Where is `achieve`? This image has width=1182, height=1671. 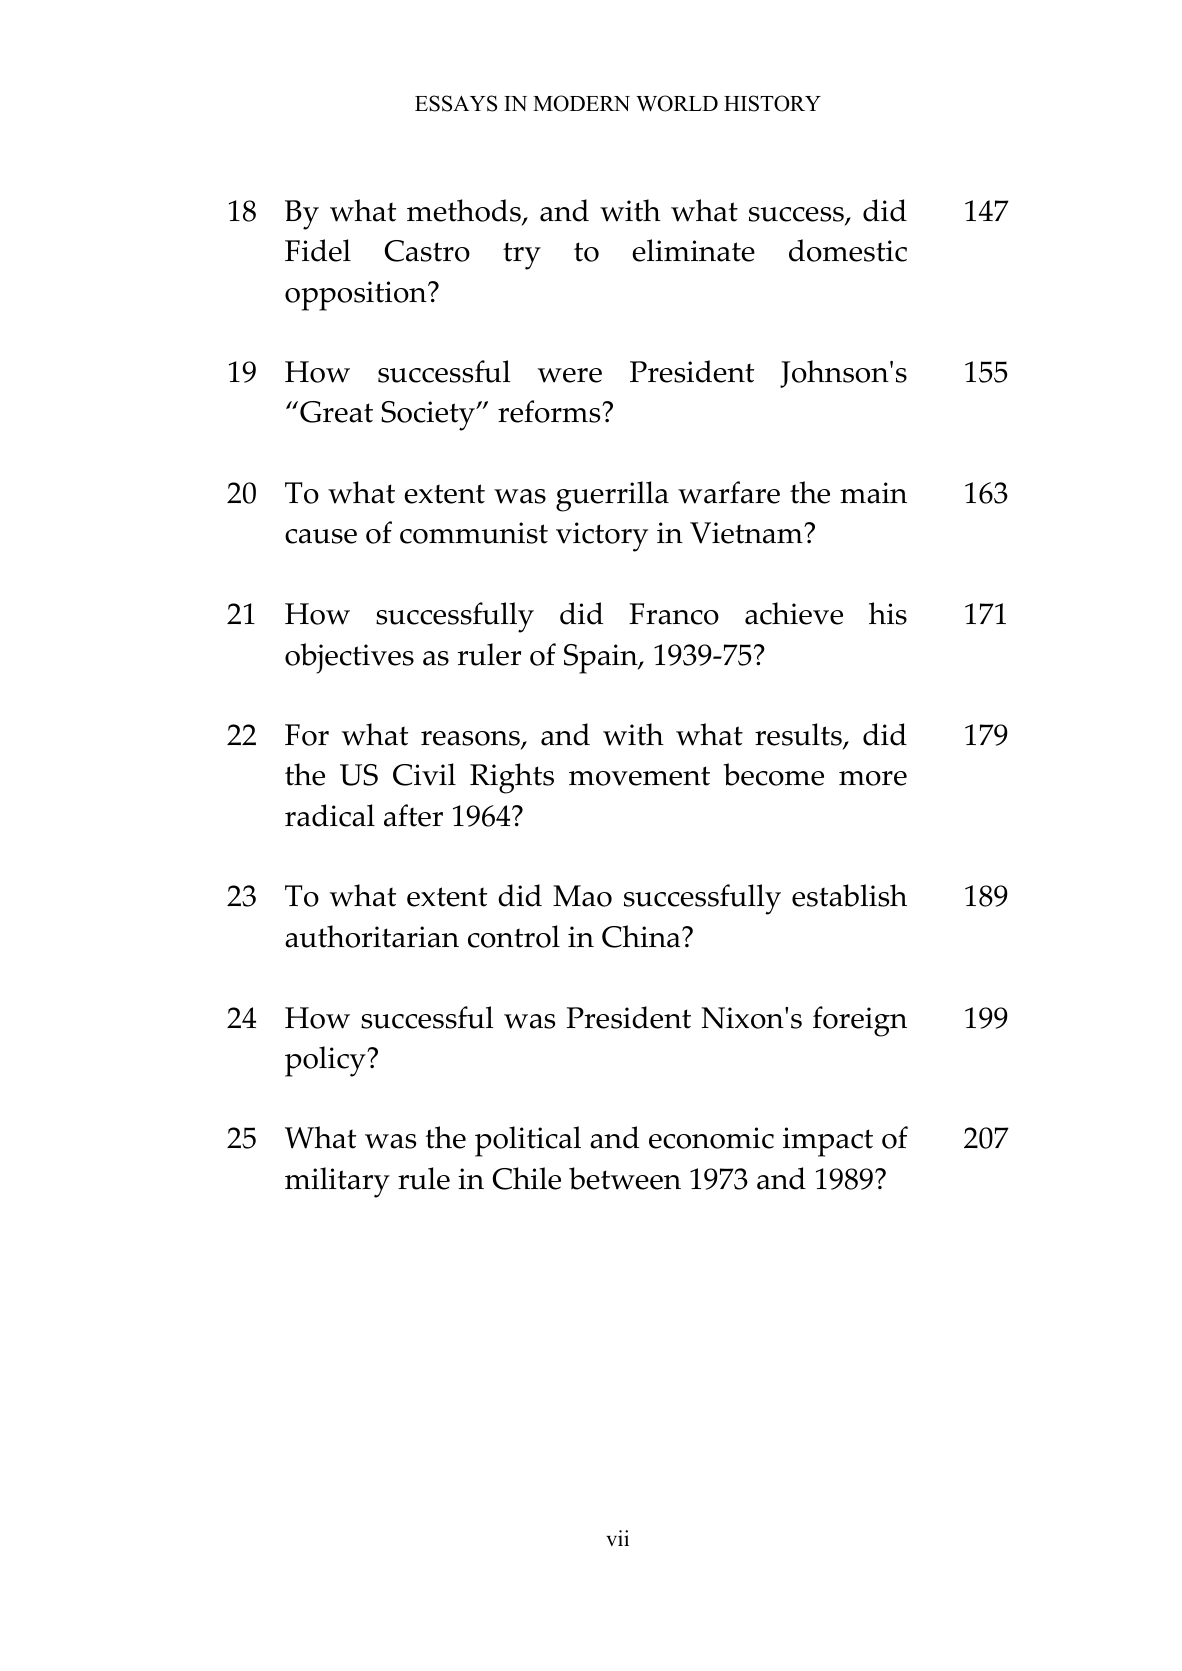 achieve is located at coordinates (794, 613).
